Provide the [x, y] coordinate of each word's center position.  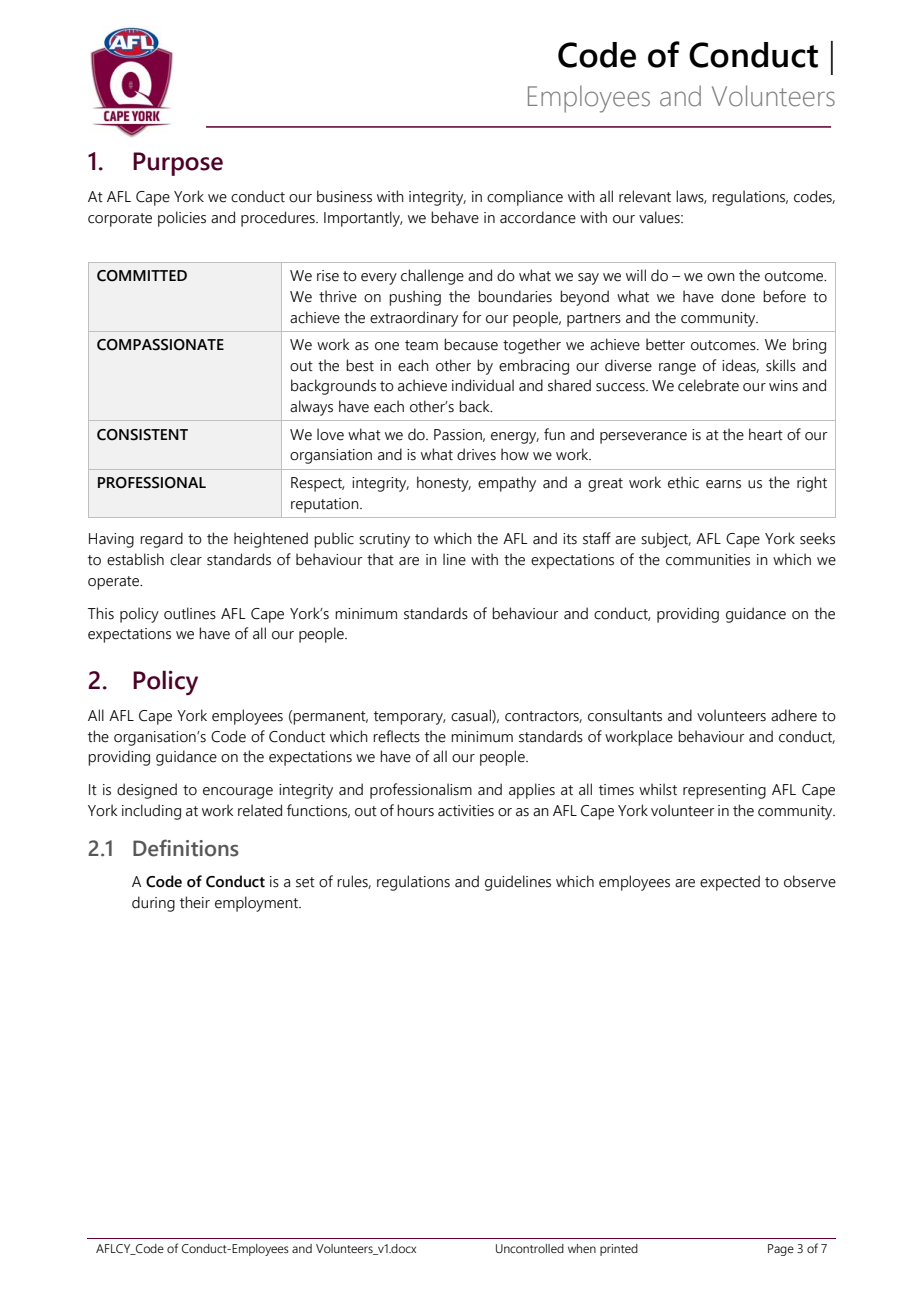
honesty [444, 484]
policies [182, 219]
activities [466, 811]
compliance [525, 198]
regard [161, 540]
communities [708, 560]
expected [730, 883]
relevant [645, 196]
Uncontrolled [530, 1248]
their [195, 902]
